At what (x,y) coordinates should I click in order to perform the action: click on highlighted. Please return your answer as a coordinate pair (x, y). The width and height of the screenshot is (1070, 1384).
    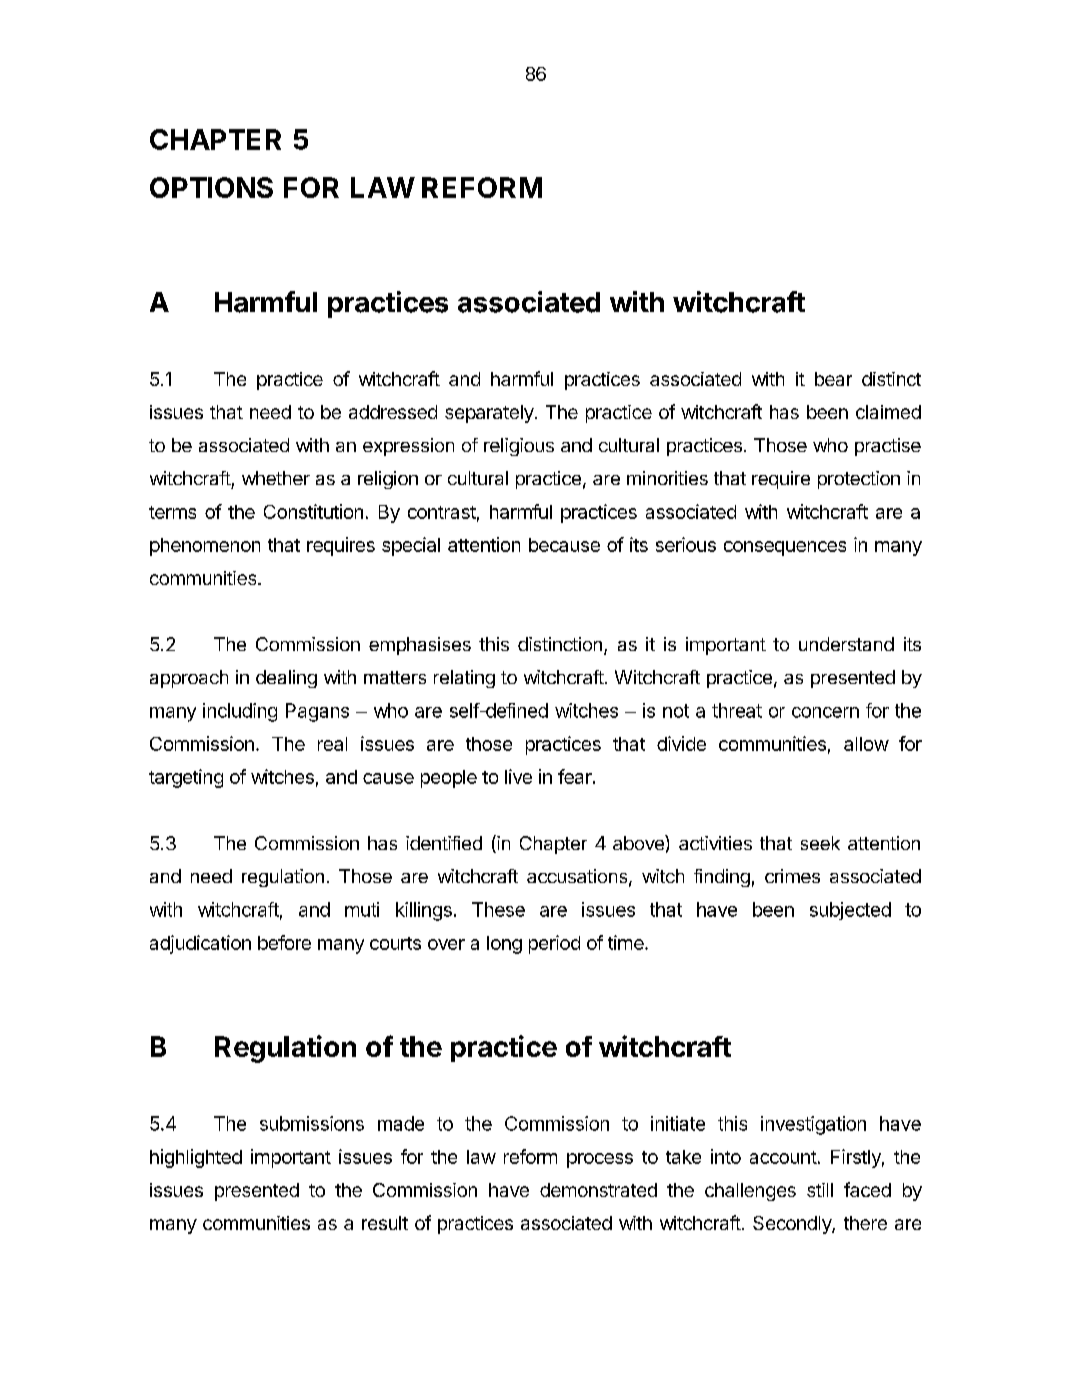
    Looking at the image, I should click on (196, 1158).
